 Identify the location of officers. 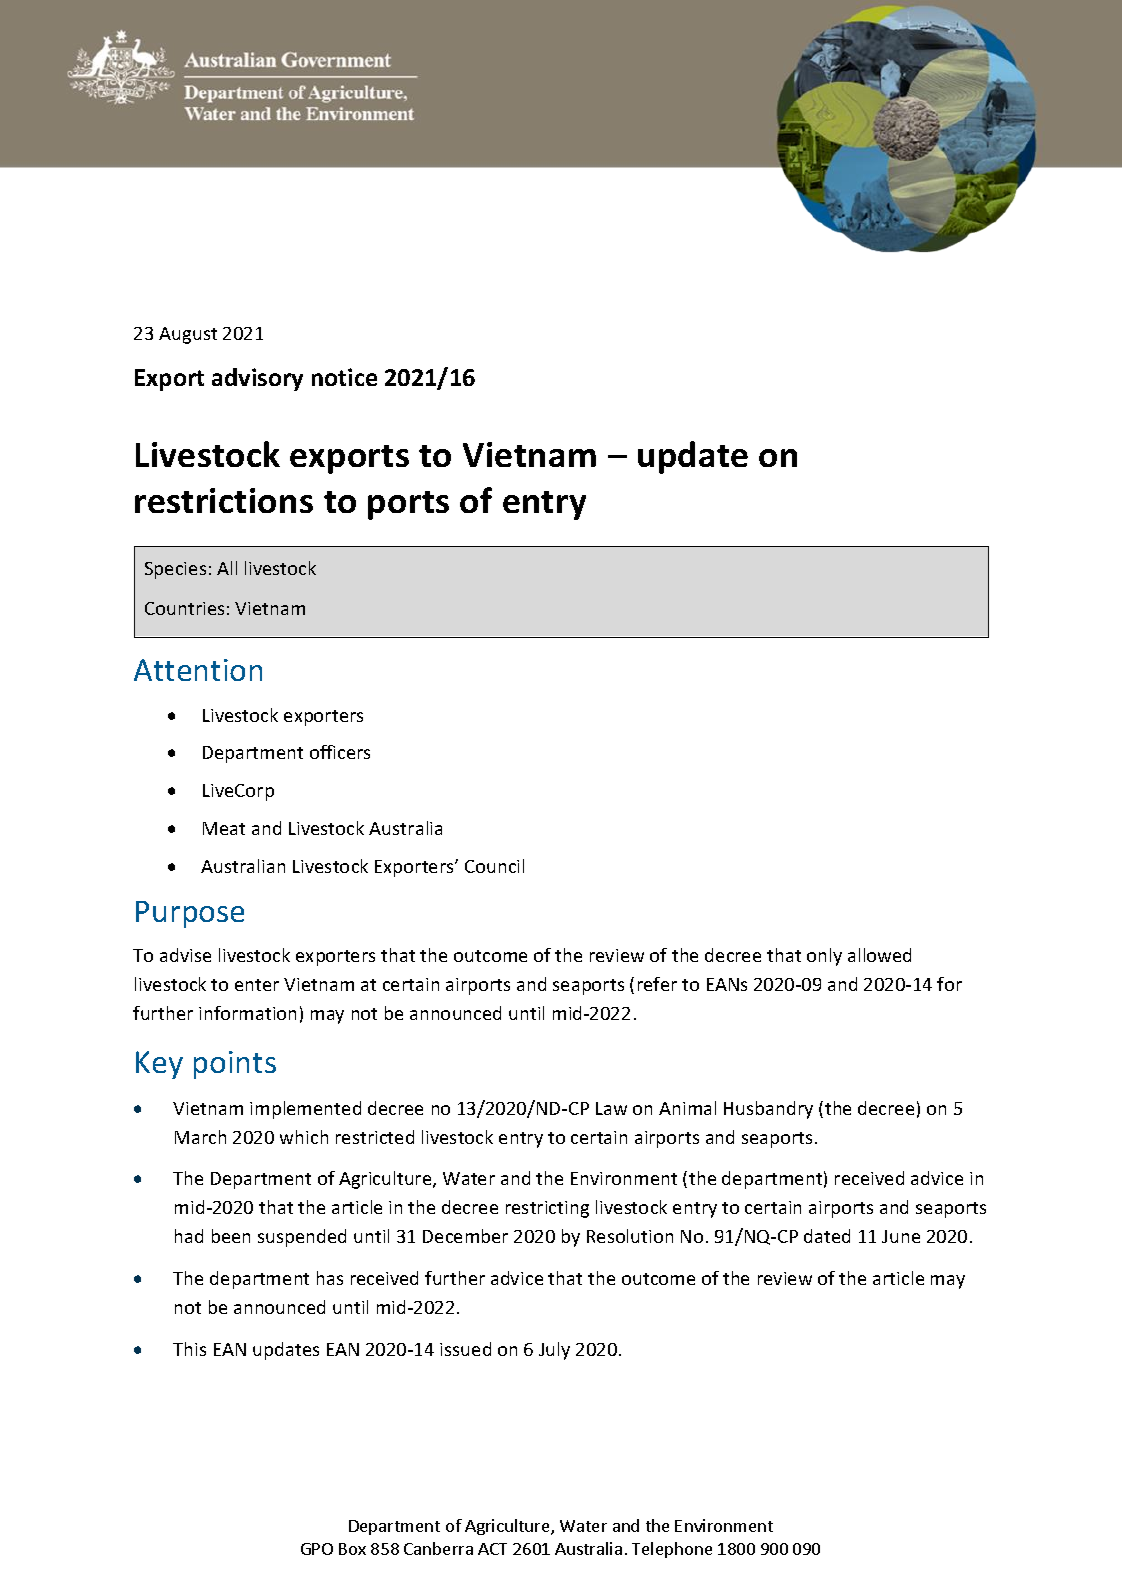
(340, 752).
